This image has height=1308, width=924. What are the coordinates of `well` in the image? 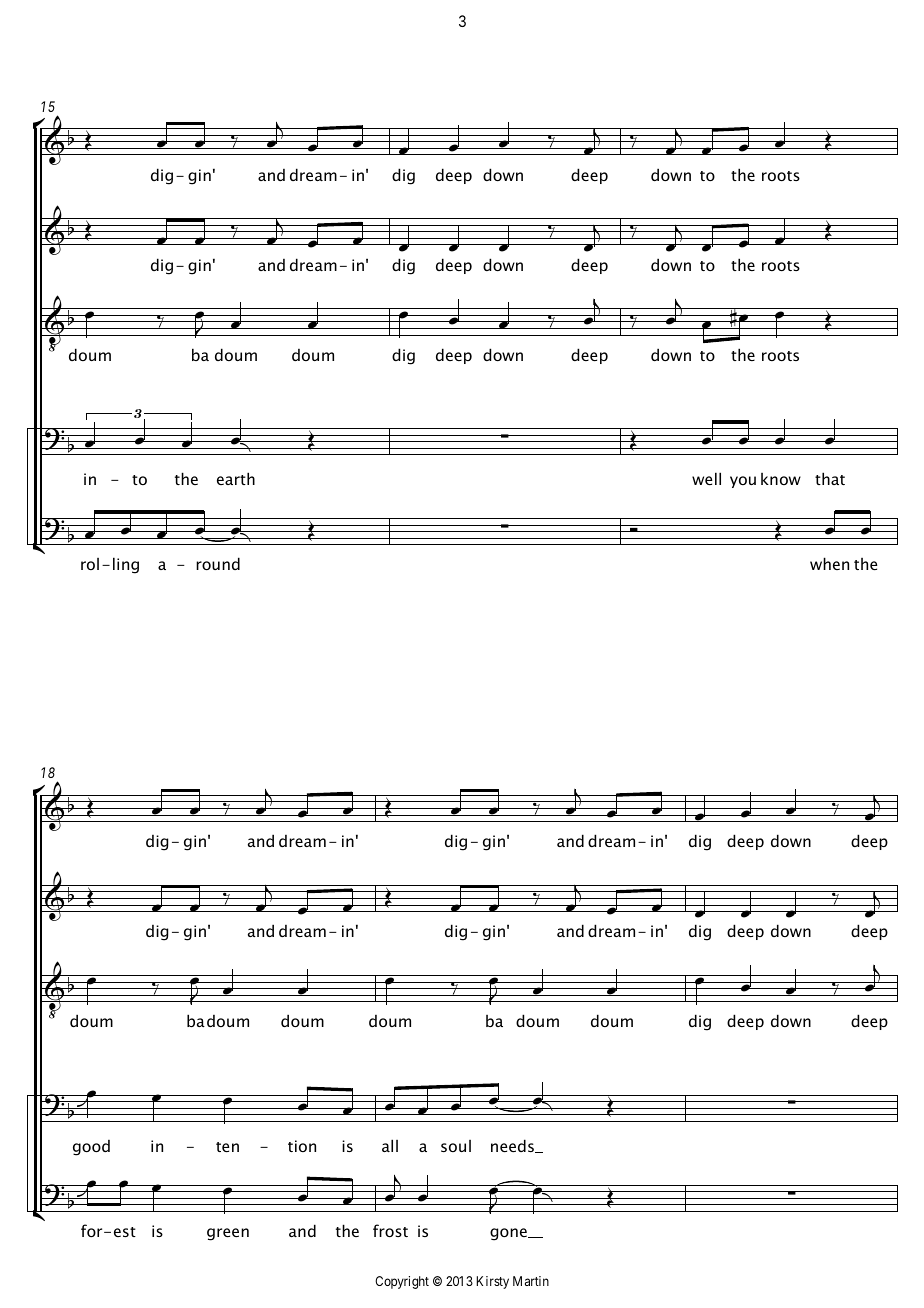 It's located at (706, 478).
